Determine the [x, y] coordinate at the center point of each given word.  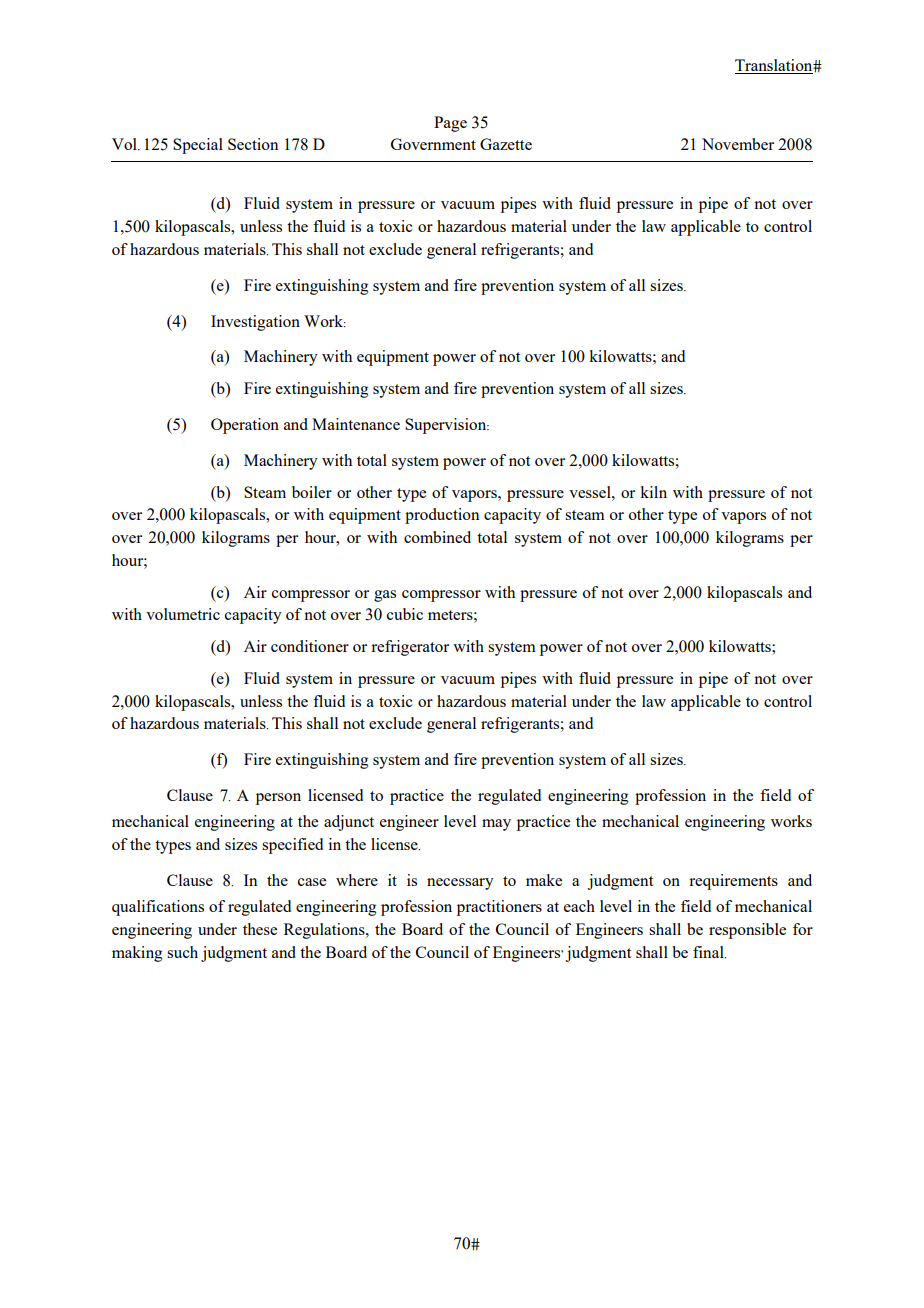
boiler [312, 492]
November [738, 144]
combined [437, 537]
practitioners [499, 908]
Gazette [506, 144]
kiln [653, 492]
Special [198, 146]
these [260, 929]
